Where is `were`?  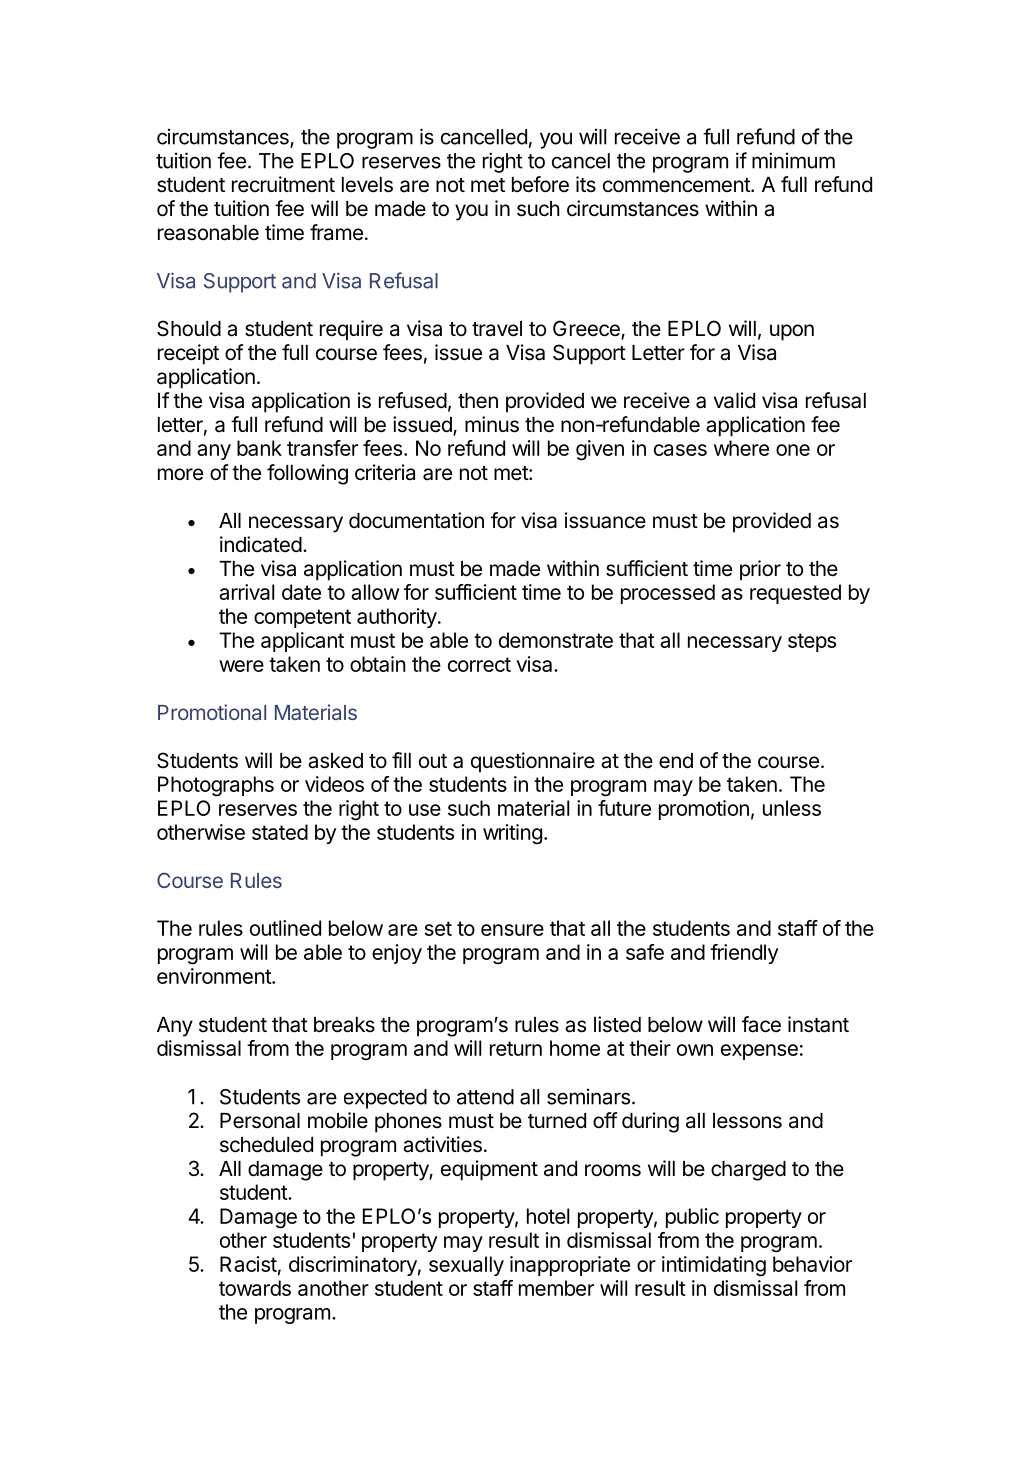 were is located at coordinates (241, 666).
